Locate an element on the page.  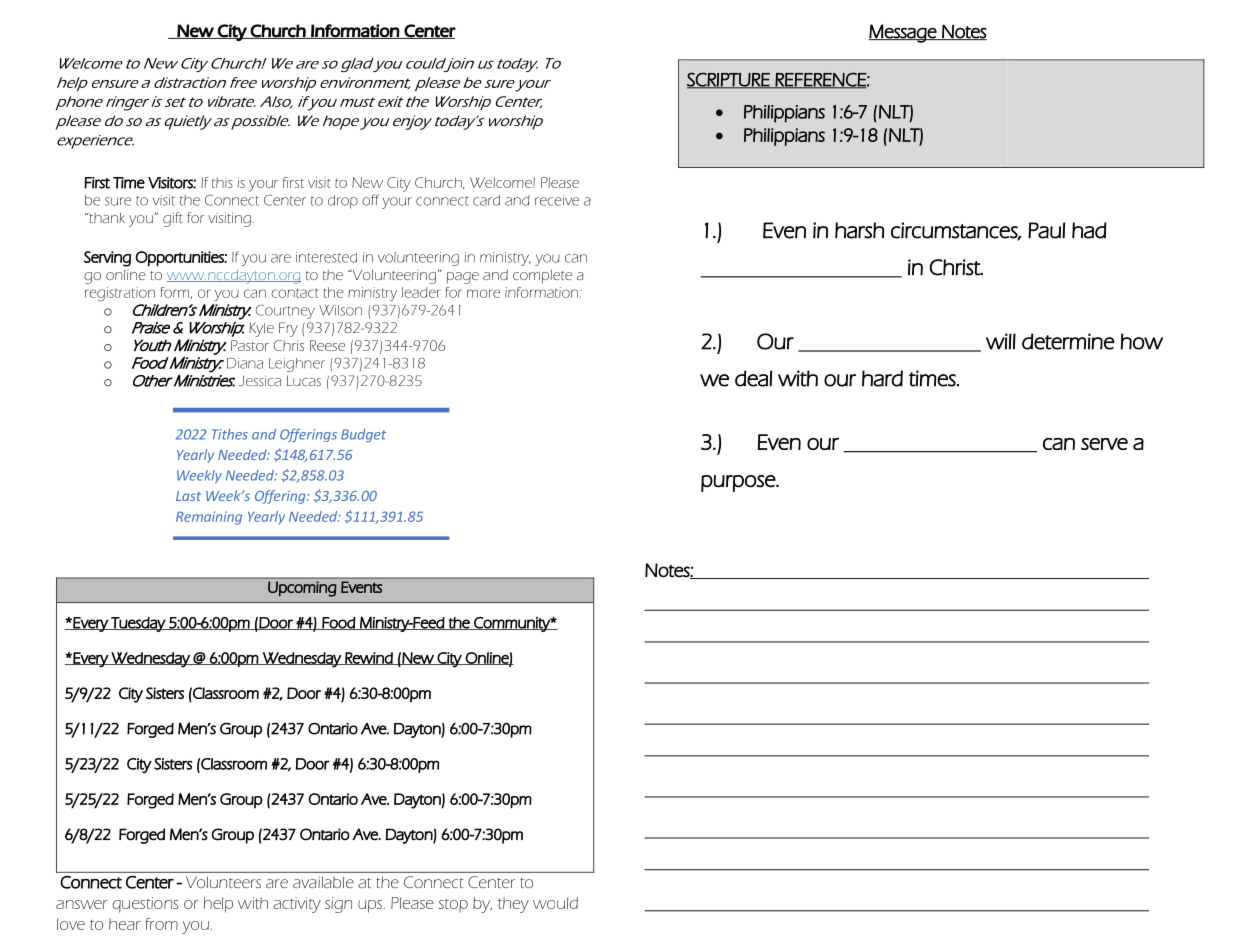
complete is located at coordinates (542, 276).
